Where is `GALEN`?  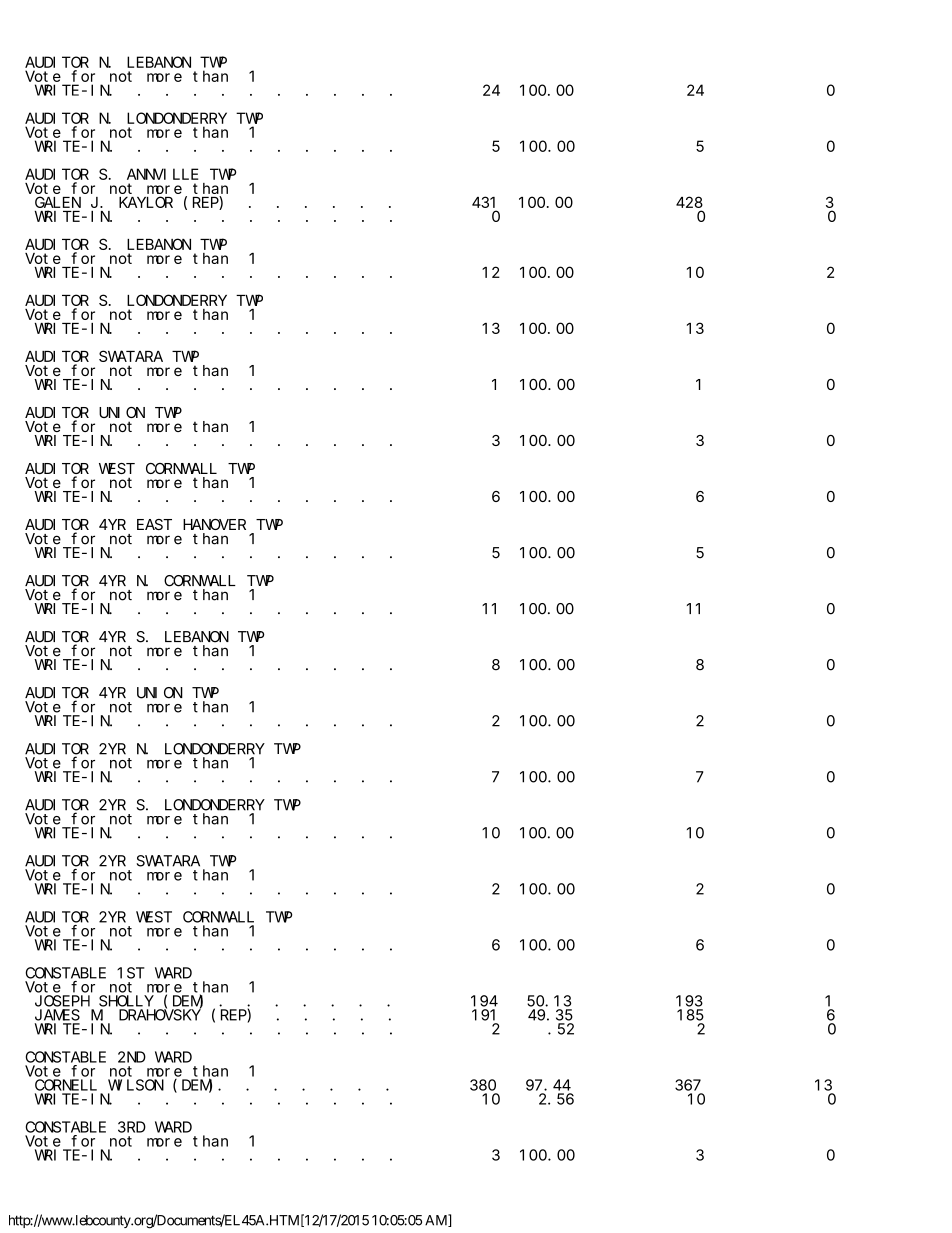
GALEN is located at coordinates (58, 204).
